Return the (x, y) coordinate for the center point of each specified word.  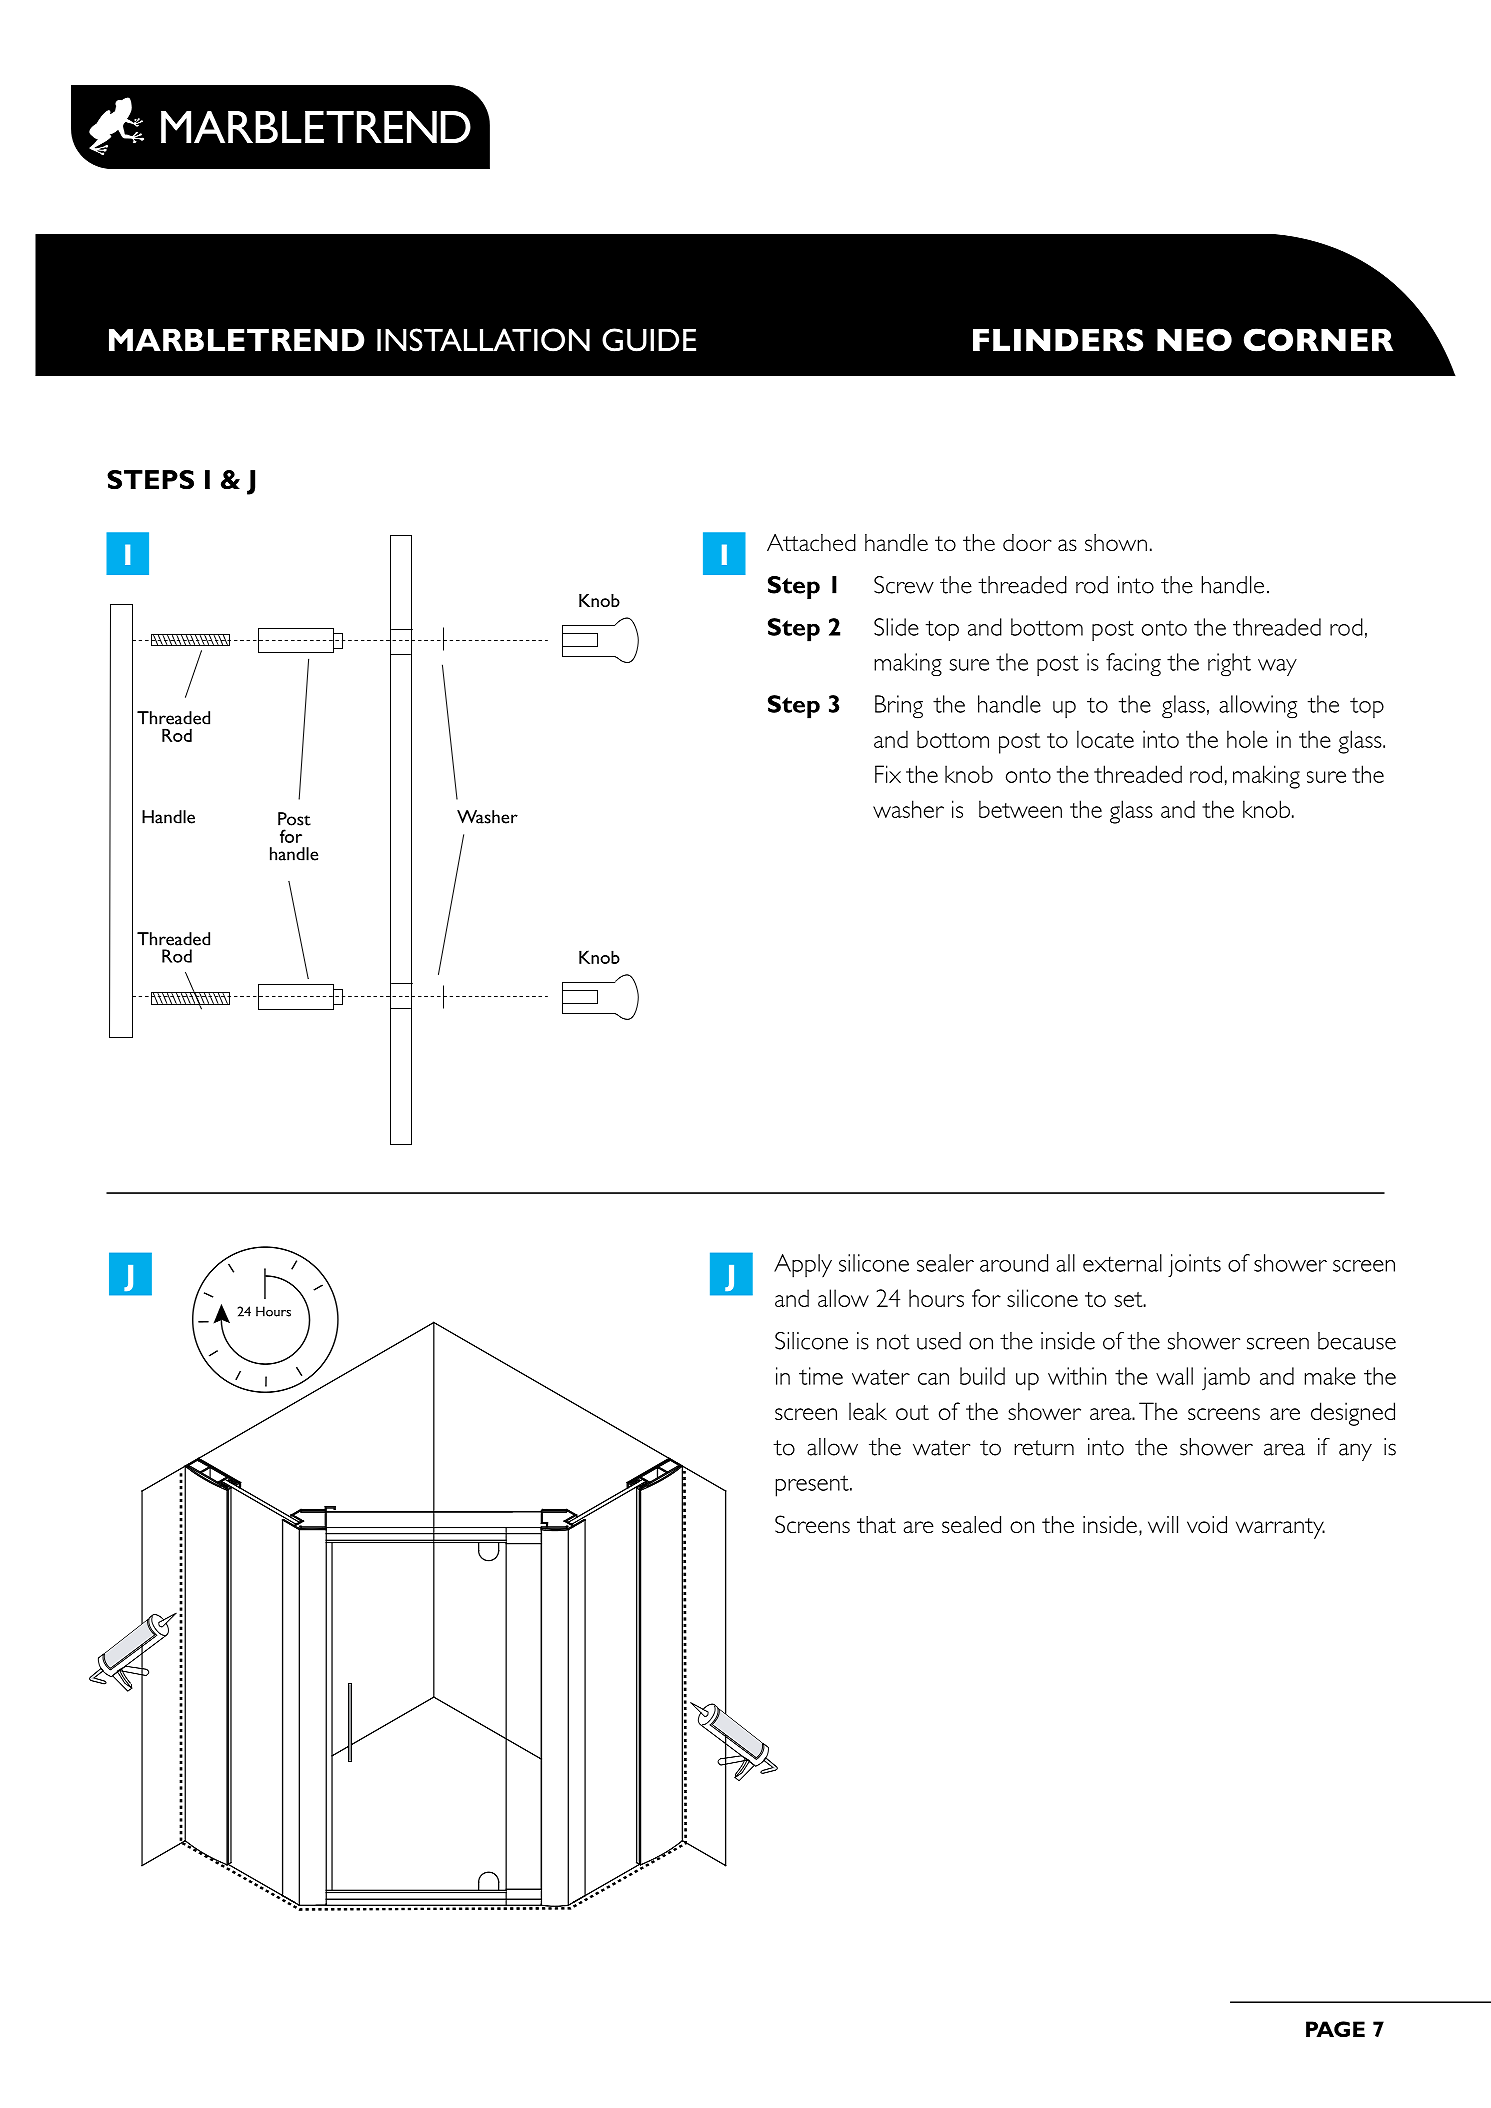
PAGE (1335, 2029)
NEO (1194, 340)
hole (1247, 739)
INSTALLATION (483, 340)
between (1020, 809)
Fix (888, 774)
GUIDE (649, 340)
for (291, 836)
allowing (1258, 707)
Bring (899, 707)
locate (1105, 739)
